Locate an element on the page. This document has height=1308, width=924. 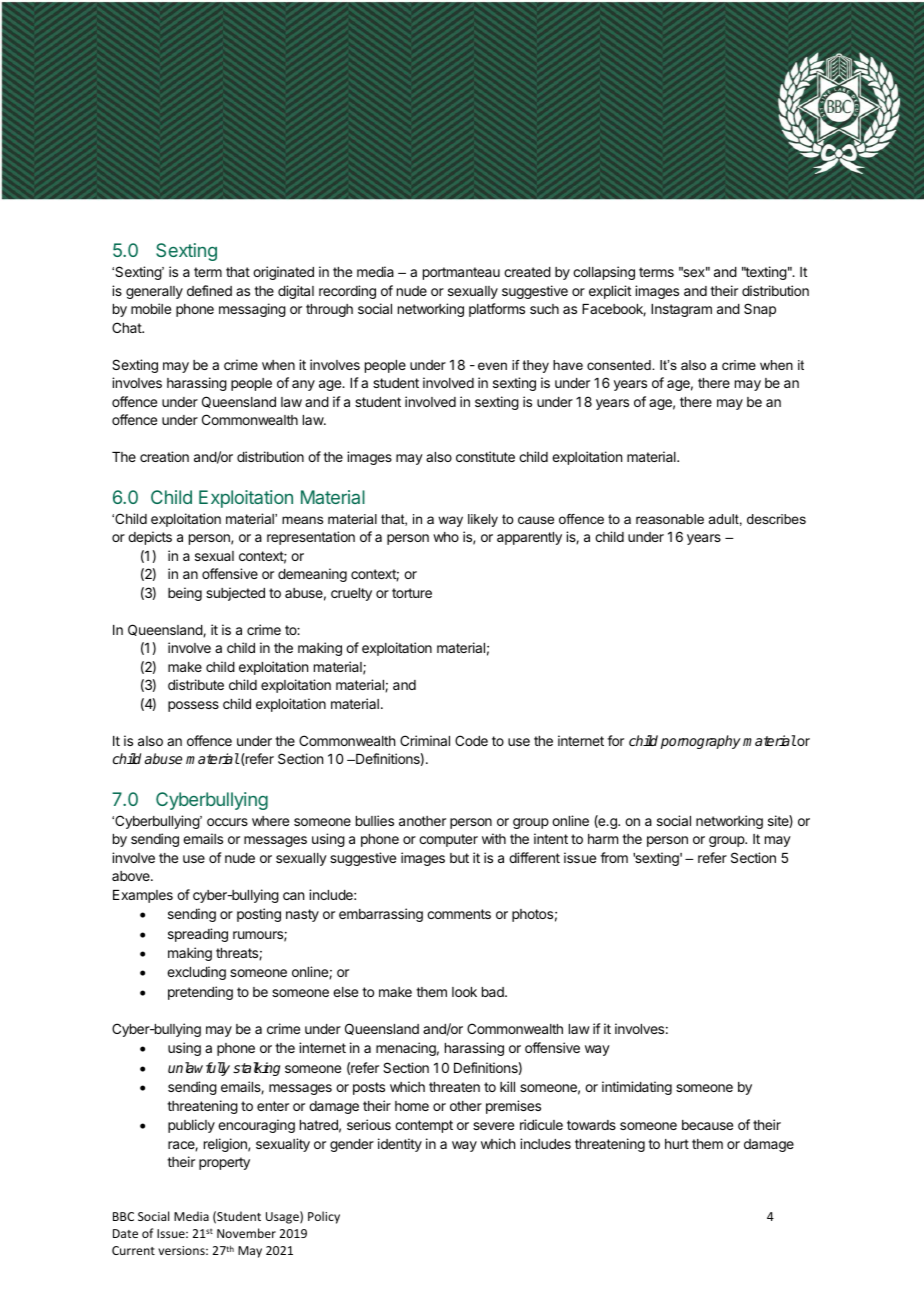
who is located at coordinates (446, 537).
